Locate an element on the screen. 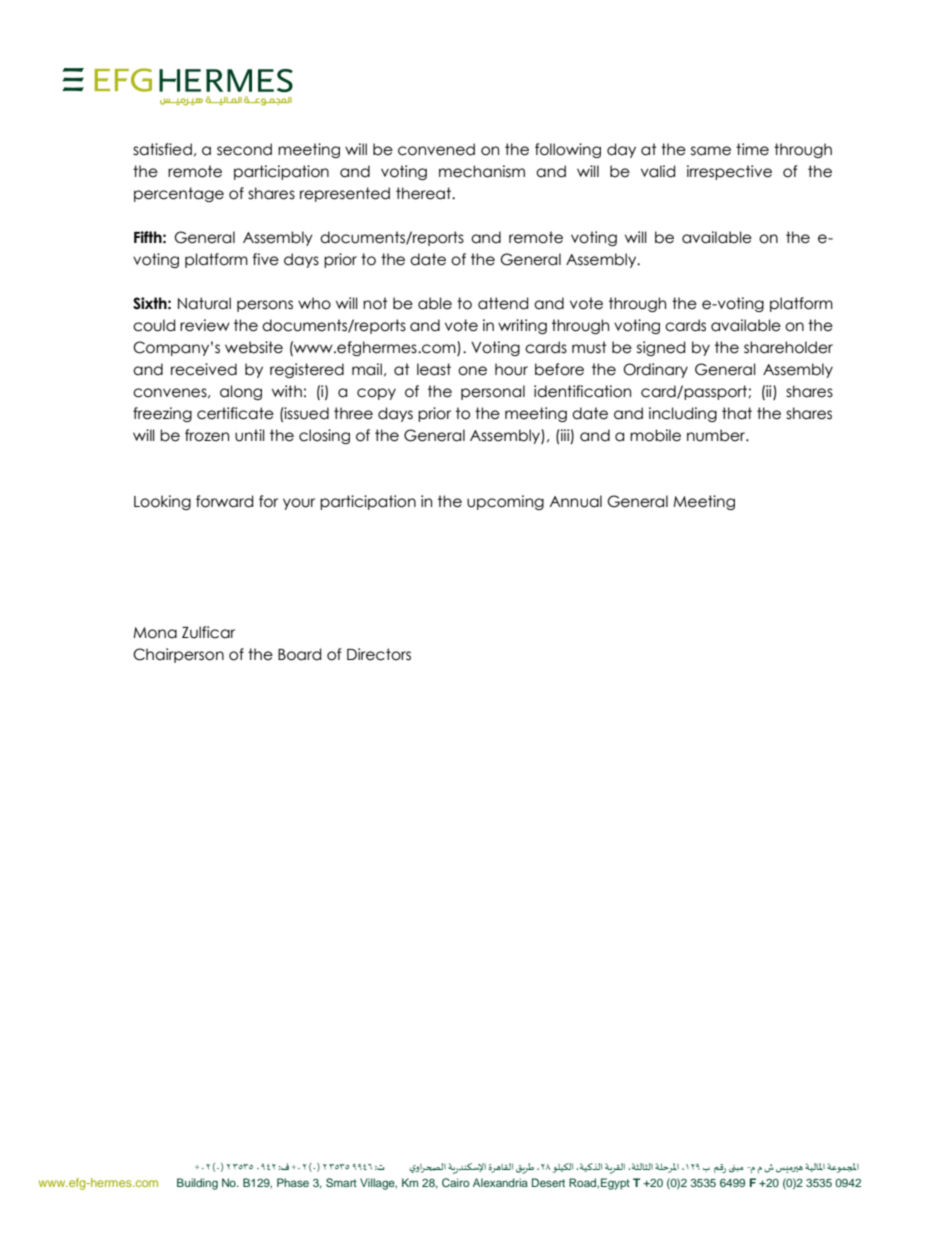 This screenshot has width=952, height=1233. irrespective is located at coordinates (729, 172).
